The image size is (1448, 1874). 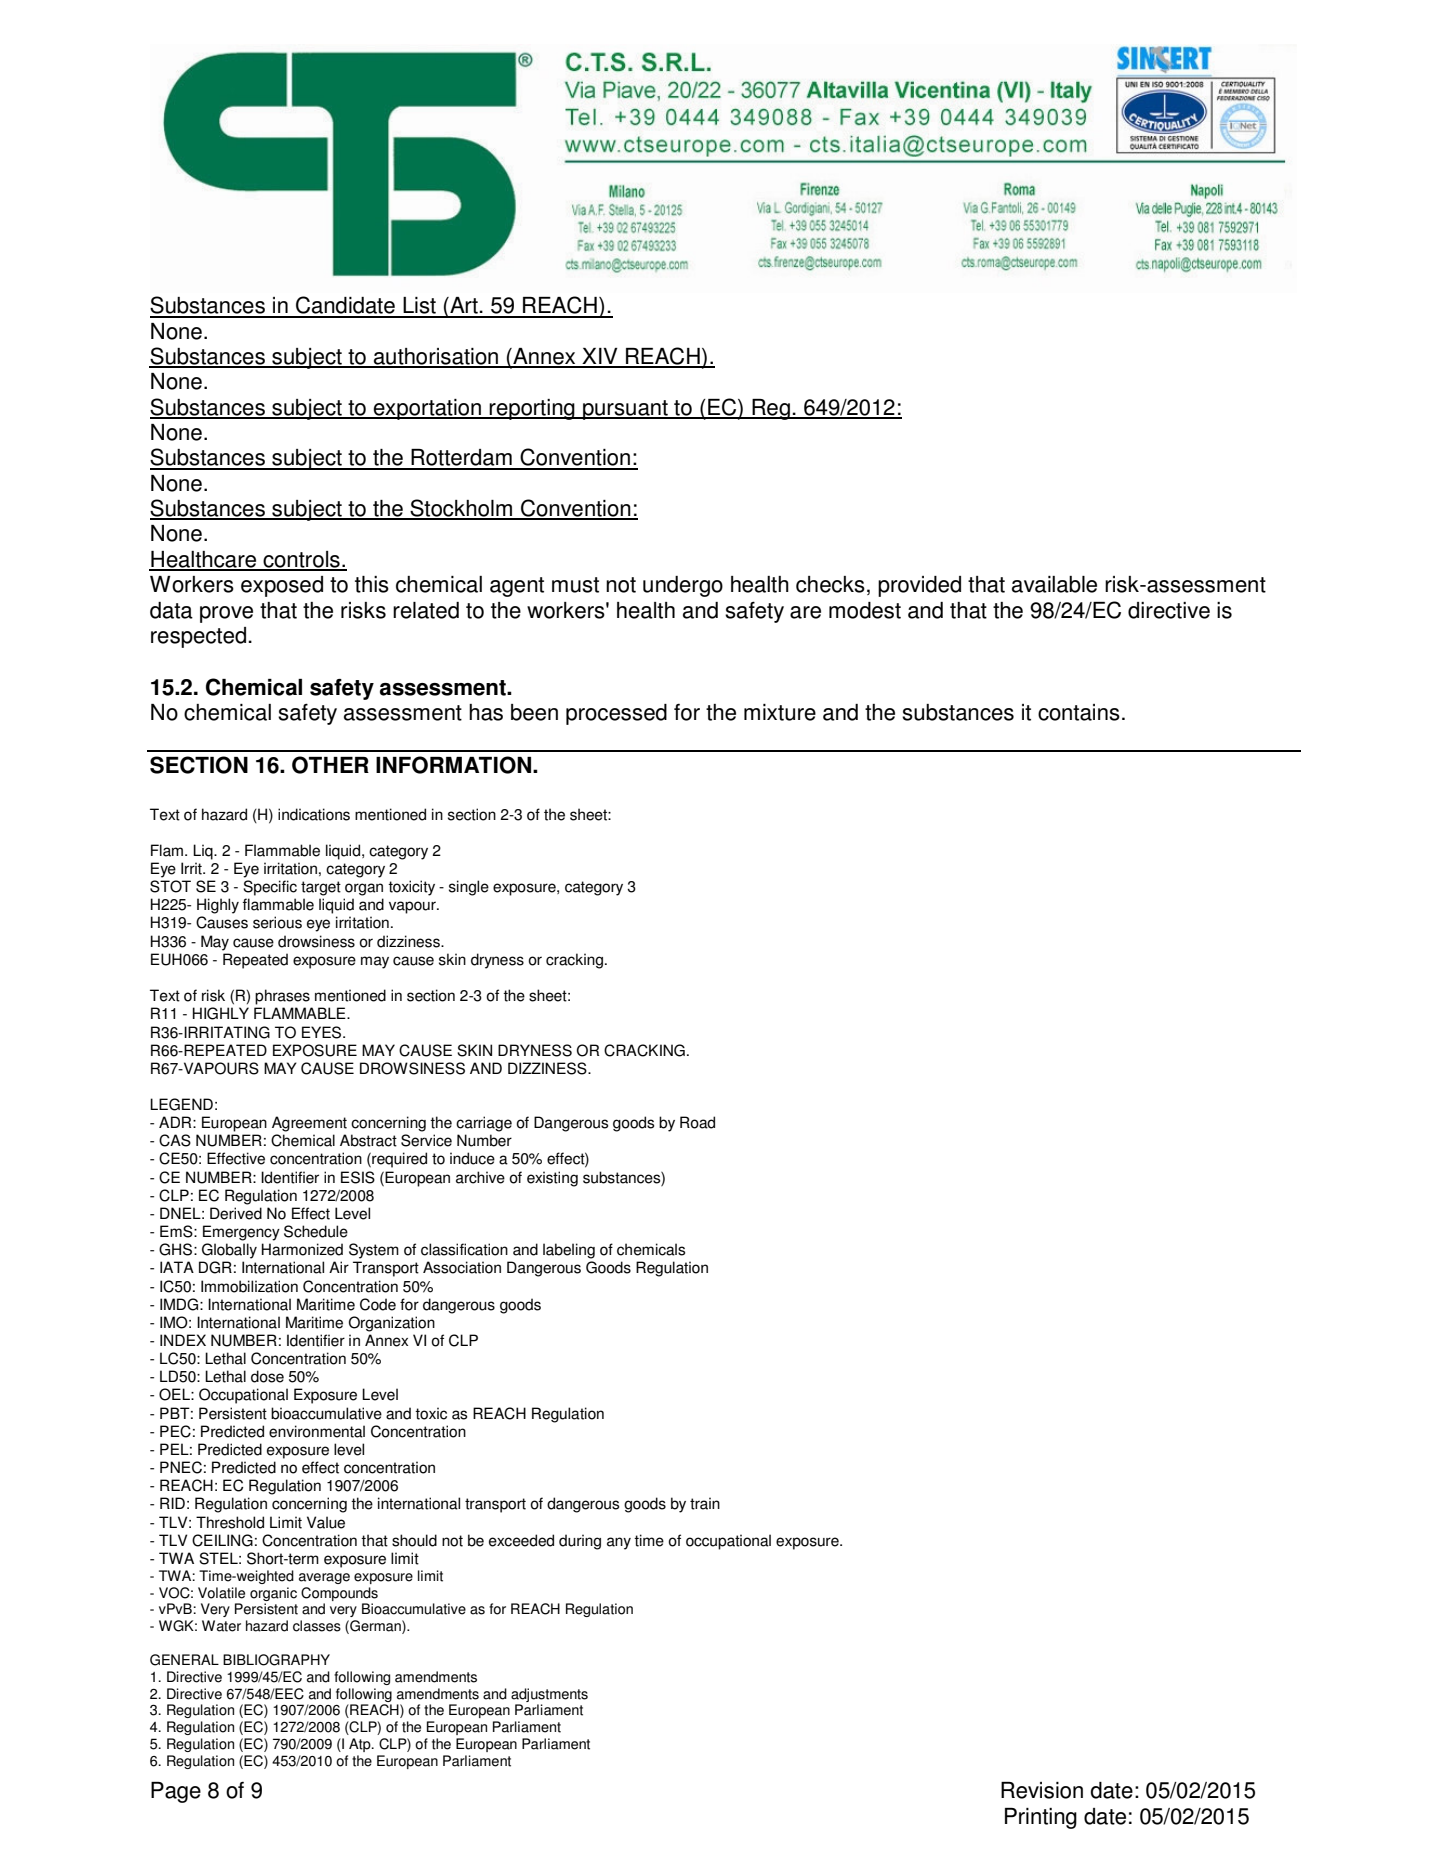 What do you see at coordinates (309, 1124) in the page?
I see `Agreement` at bounding box center [309, 1124].
